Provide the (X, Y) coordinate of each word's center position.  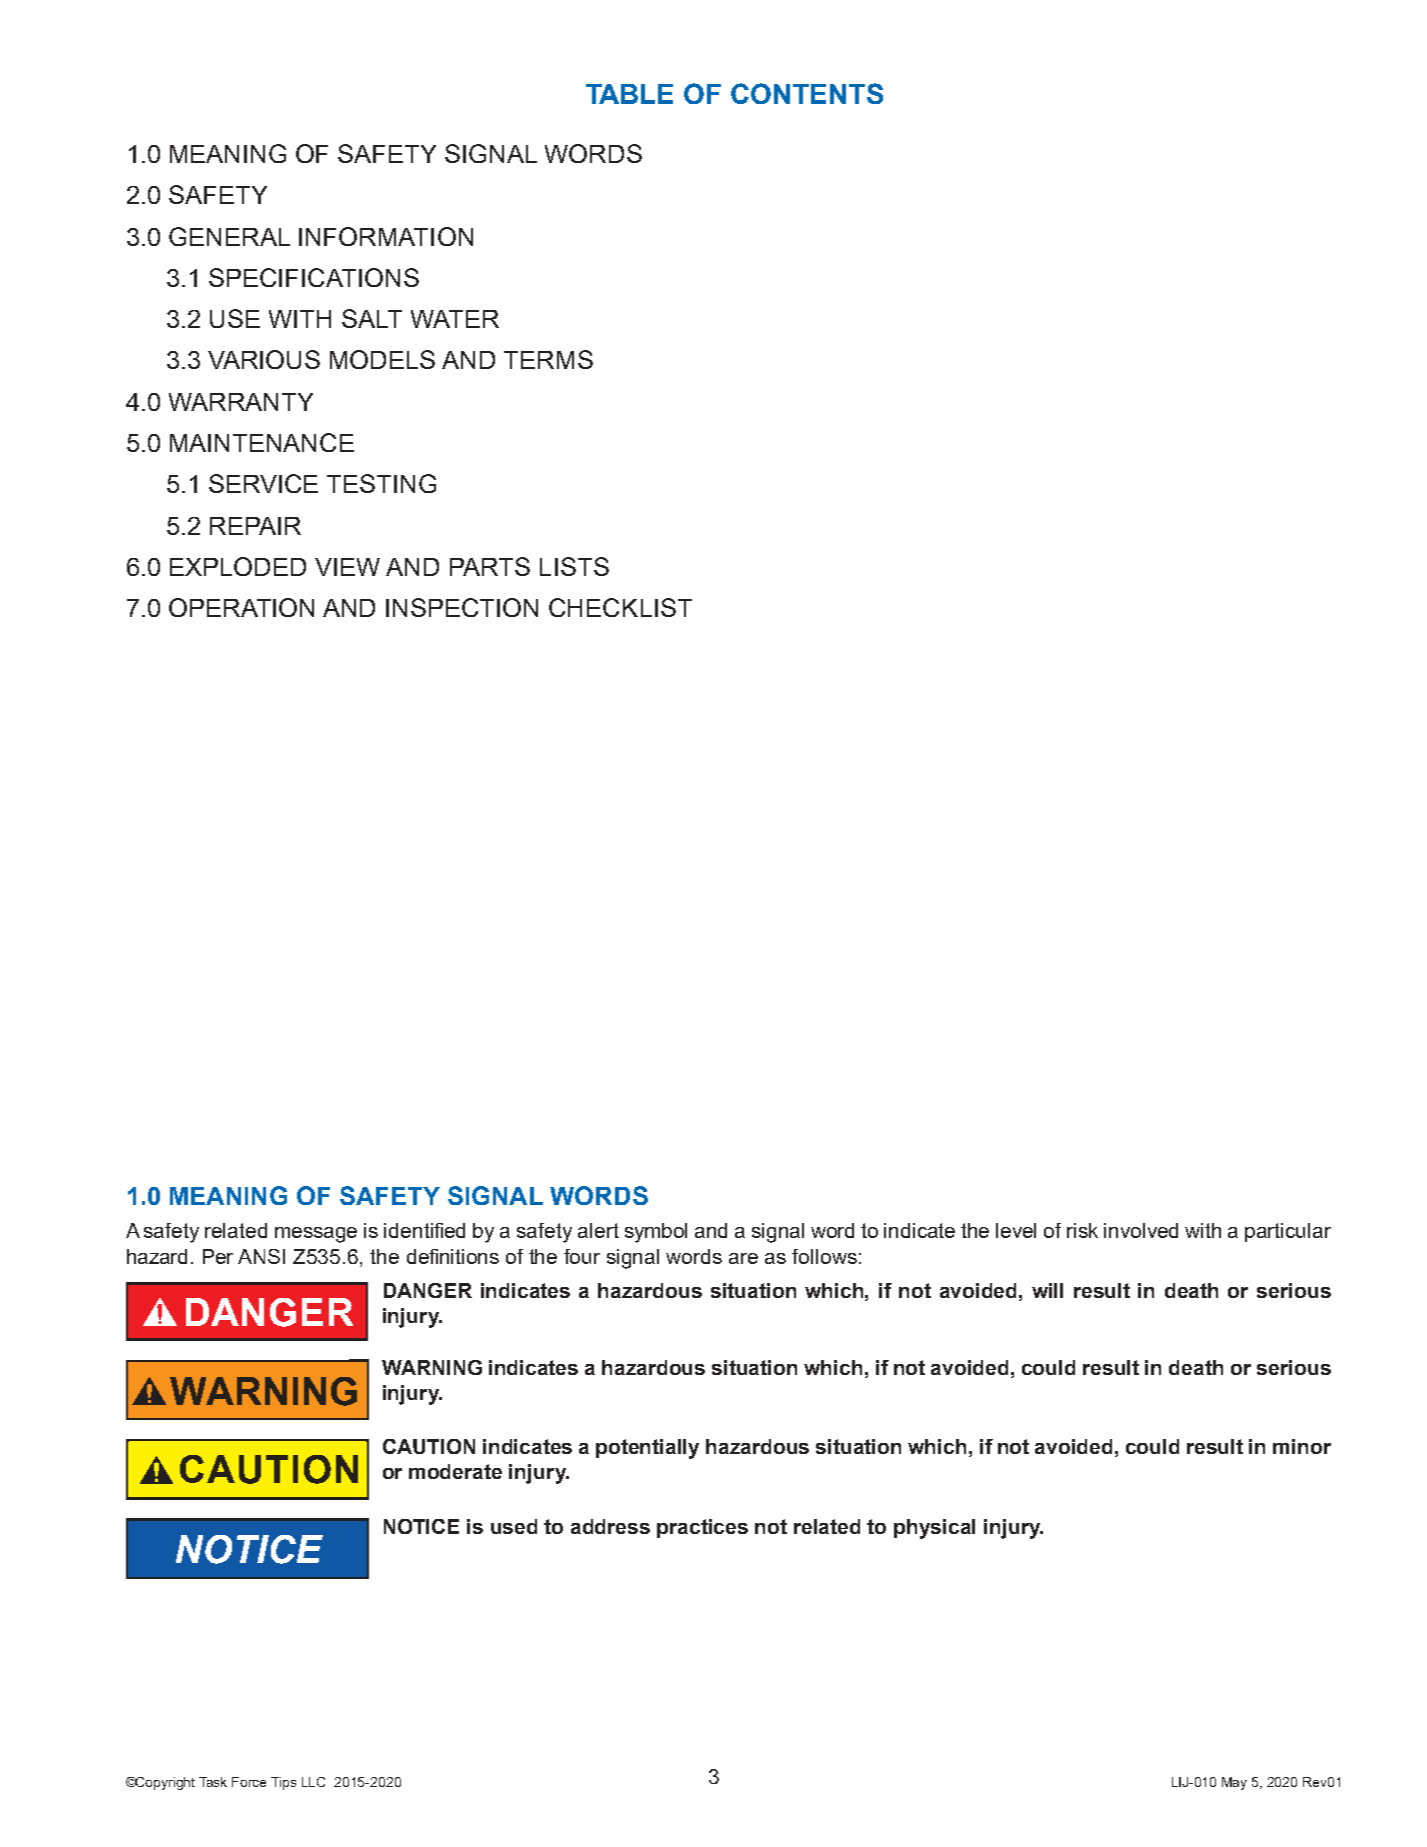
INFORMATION (386, 236)
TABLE (629, 94)
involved (1141, 1230)
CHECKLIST (620, 607)
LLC (313, 1782)
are (743, 1258)
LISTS (574, 566)
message (316, 1235)
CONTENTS (807, 93)
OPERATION (241, 607)
